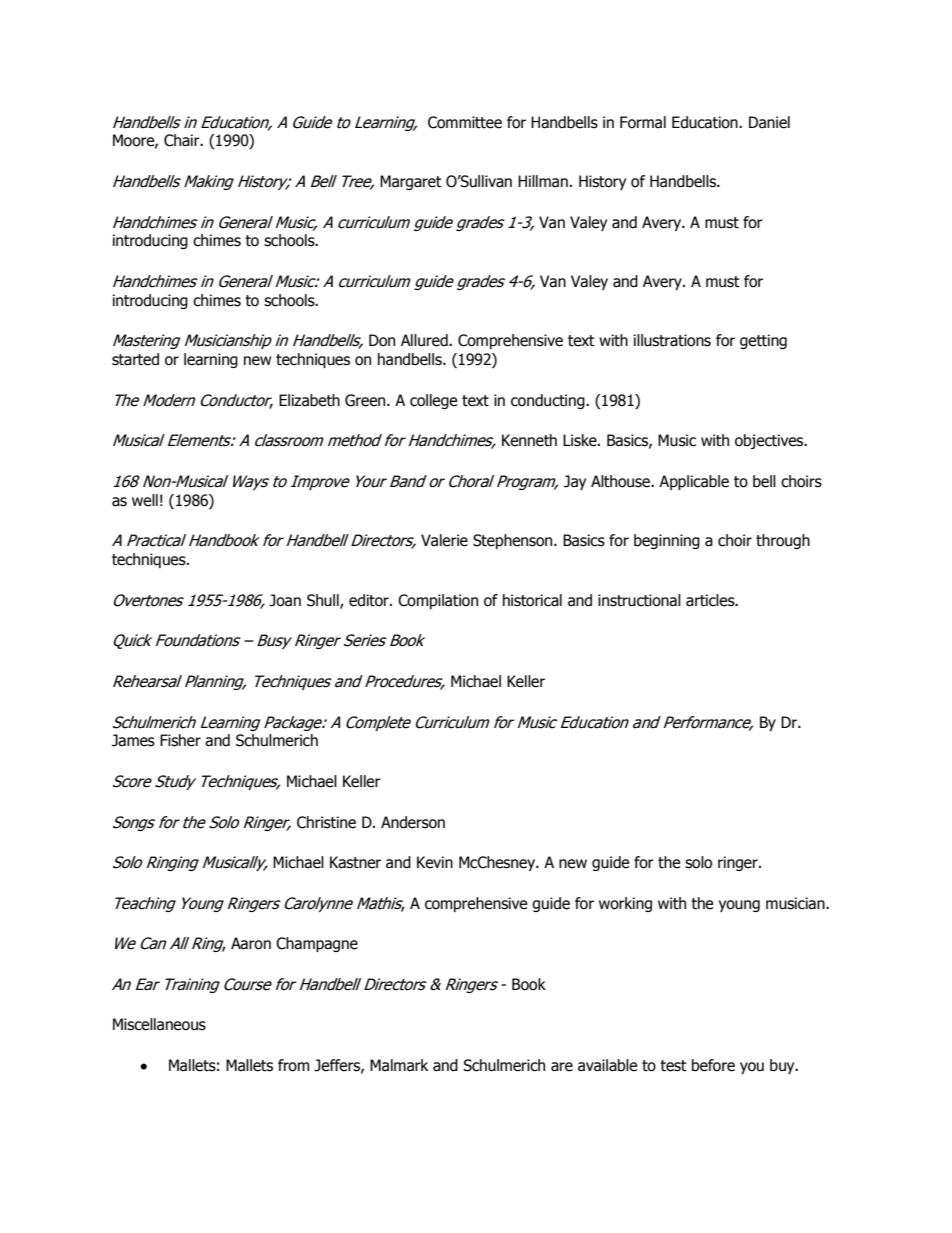 The width and height of the screenshot is (952, 1233). I want to click on well, so click(145, 500).
